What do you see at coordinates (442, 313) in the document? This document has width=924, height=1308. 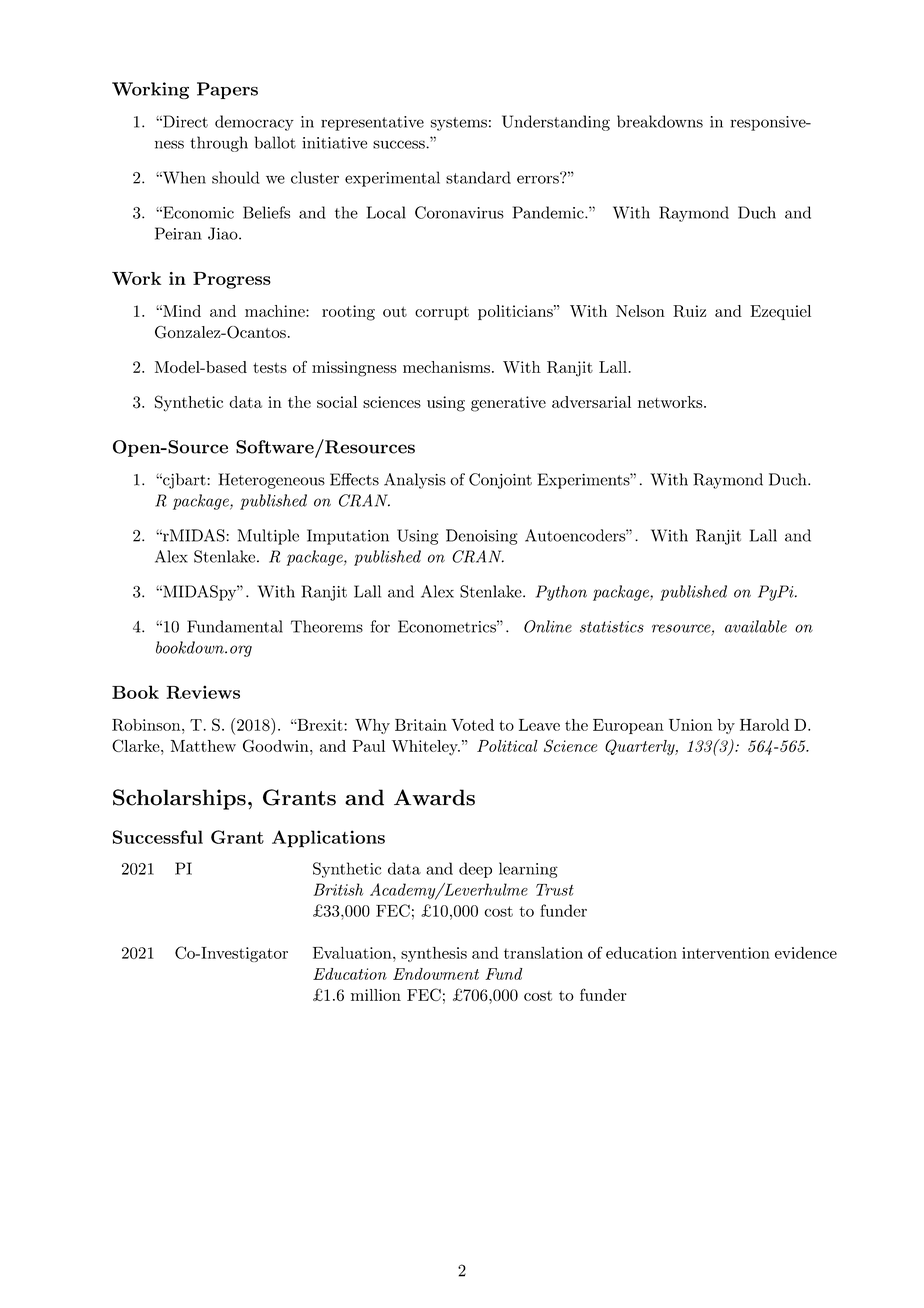 I see `corrupt` at bounding box center [442, 313].
